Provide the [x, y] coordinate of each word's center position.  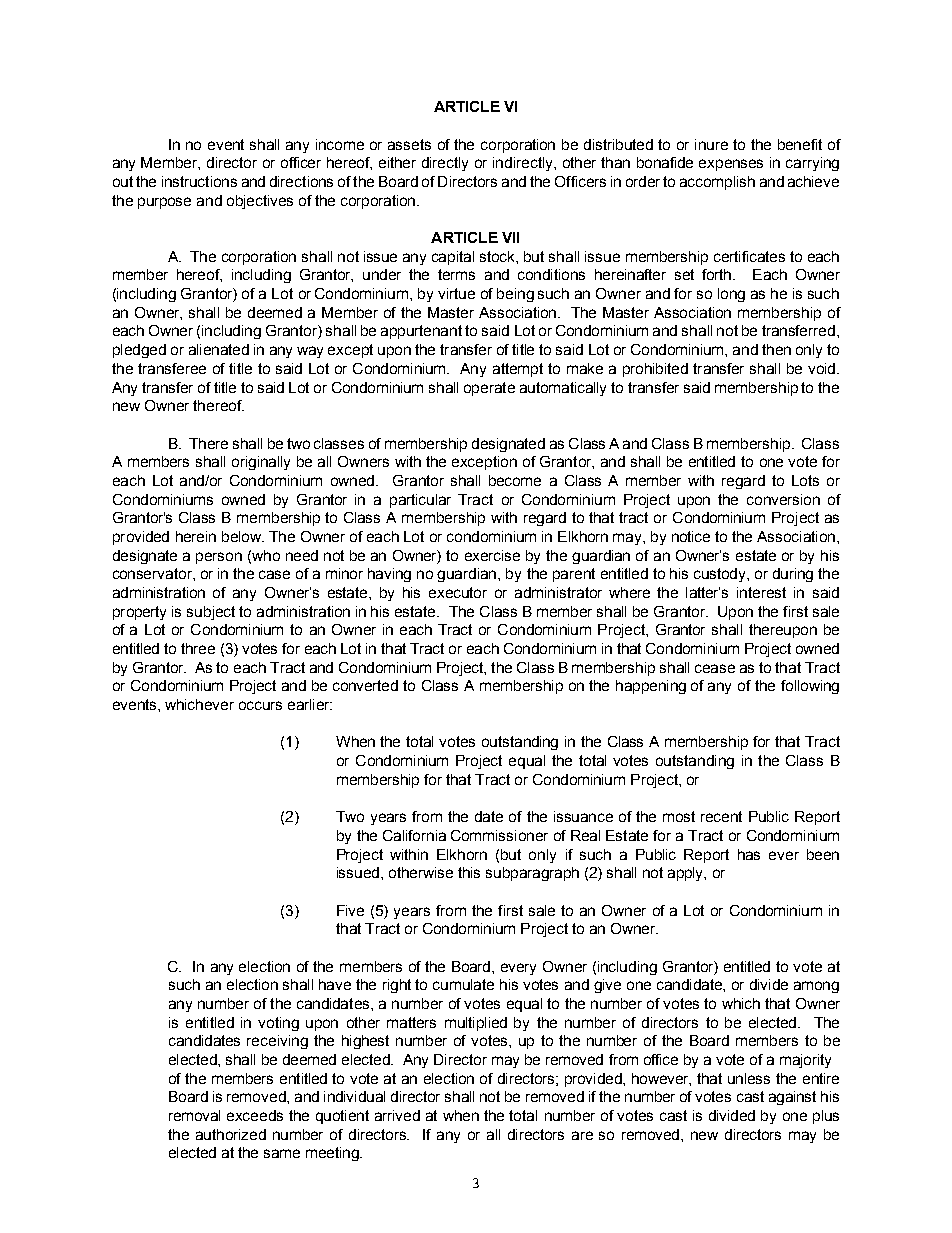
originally [261, 463]
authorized [231, 1134]
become [515, 480]
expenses [731, 165]
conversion [783, 499]
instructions [199, 181]
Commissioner [499, 835]
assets [409, 144]
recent [721, 816]
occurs [260, 705]
